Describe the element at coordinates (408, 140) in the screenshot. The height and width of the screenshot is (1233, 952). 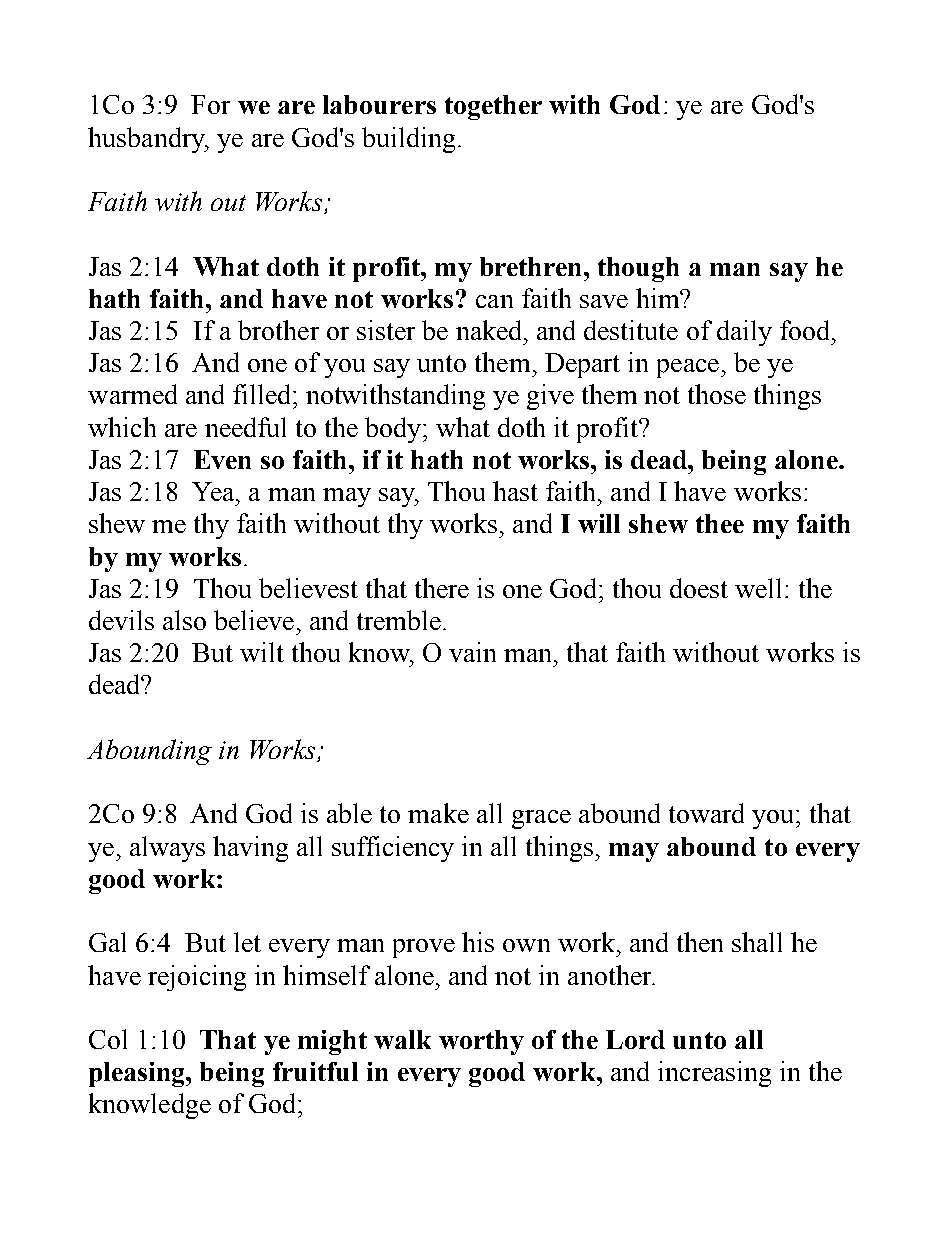
I see `building` at that location.
